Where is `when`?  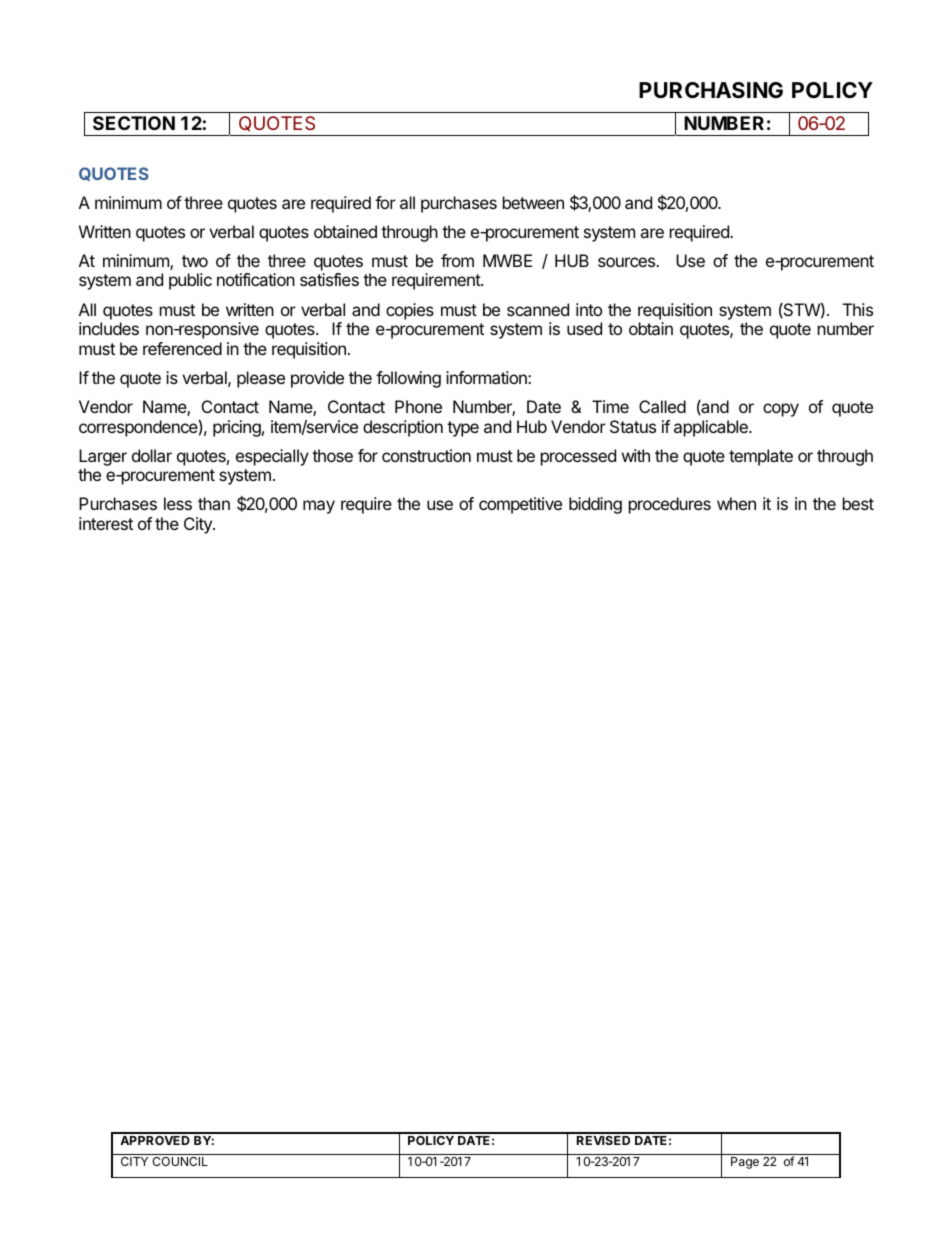 when is located at coordinates (736, 503).
